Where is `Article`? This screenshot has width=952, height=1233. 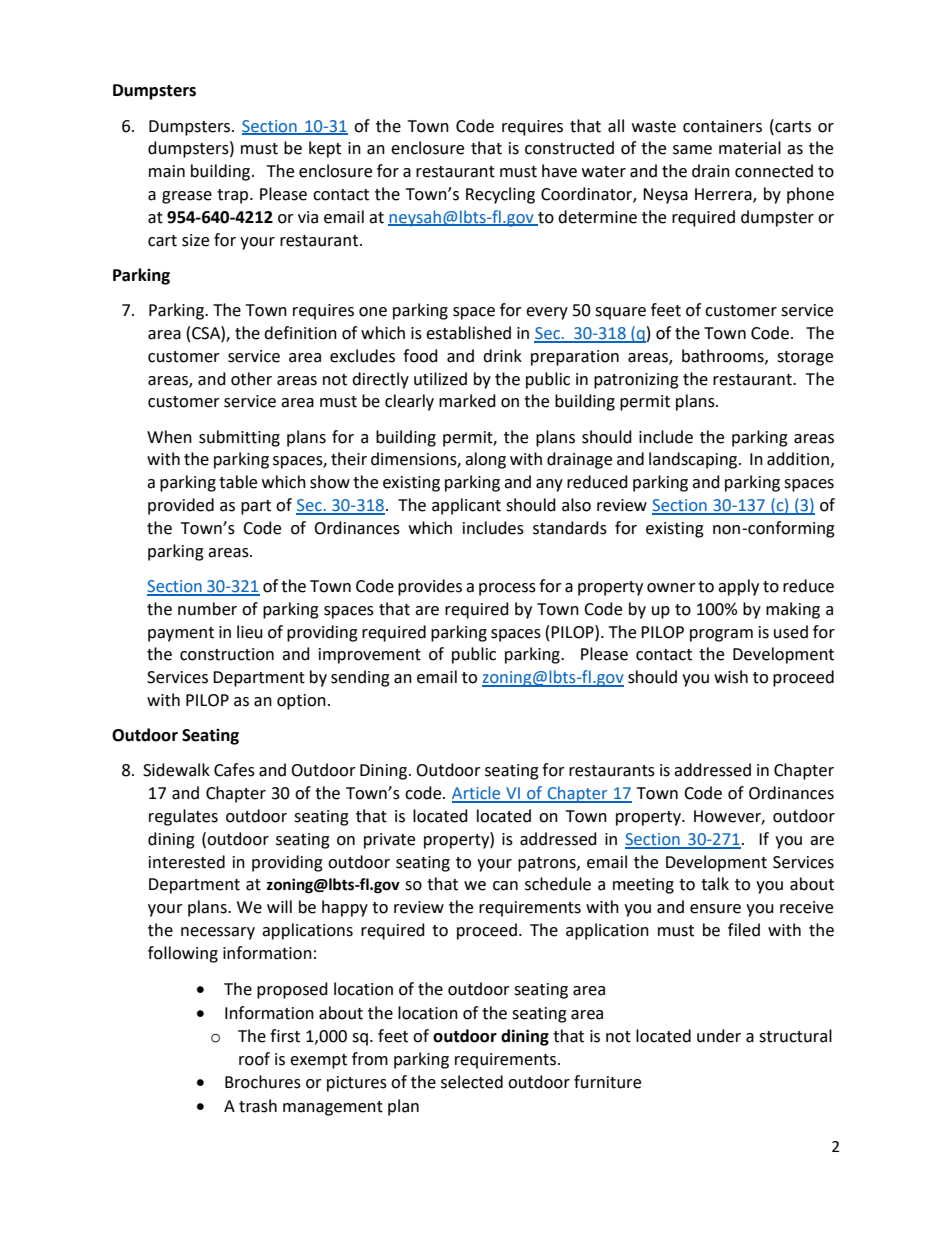 Article is located at coordinates (477, 794).
